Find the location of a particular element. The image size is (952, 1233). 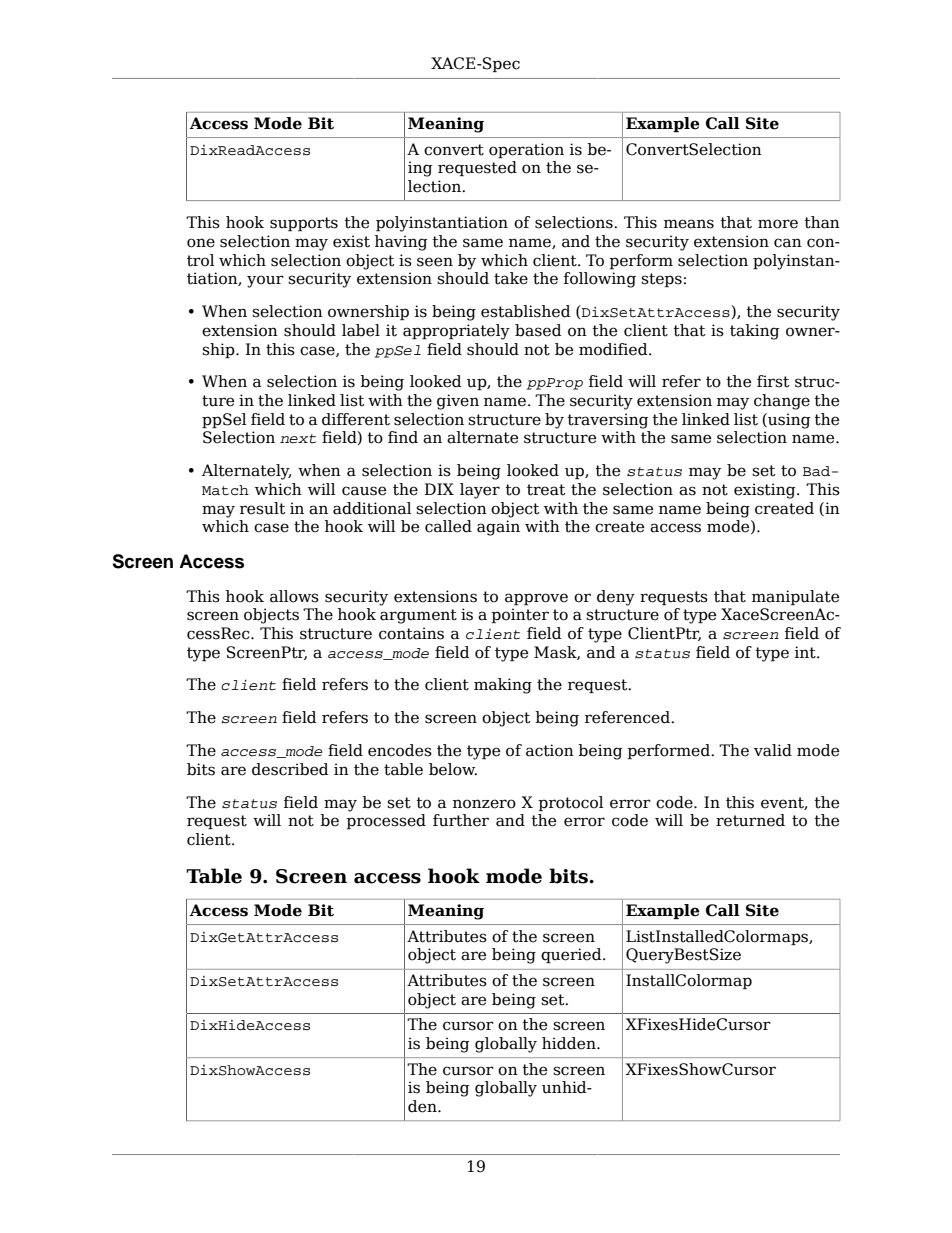

more is located at coordinates (778, 224).
